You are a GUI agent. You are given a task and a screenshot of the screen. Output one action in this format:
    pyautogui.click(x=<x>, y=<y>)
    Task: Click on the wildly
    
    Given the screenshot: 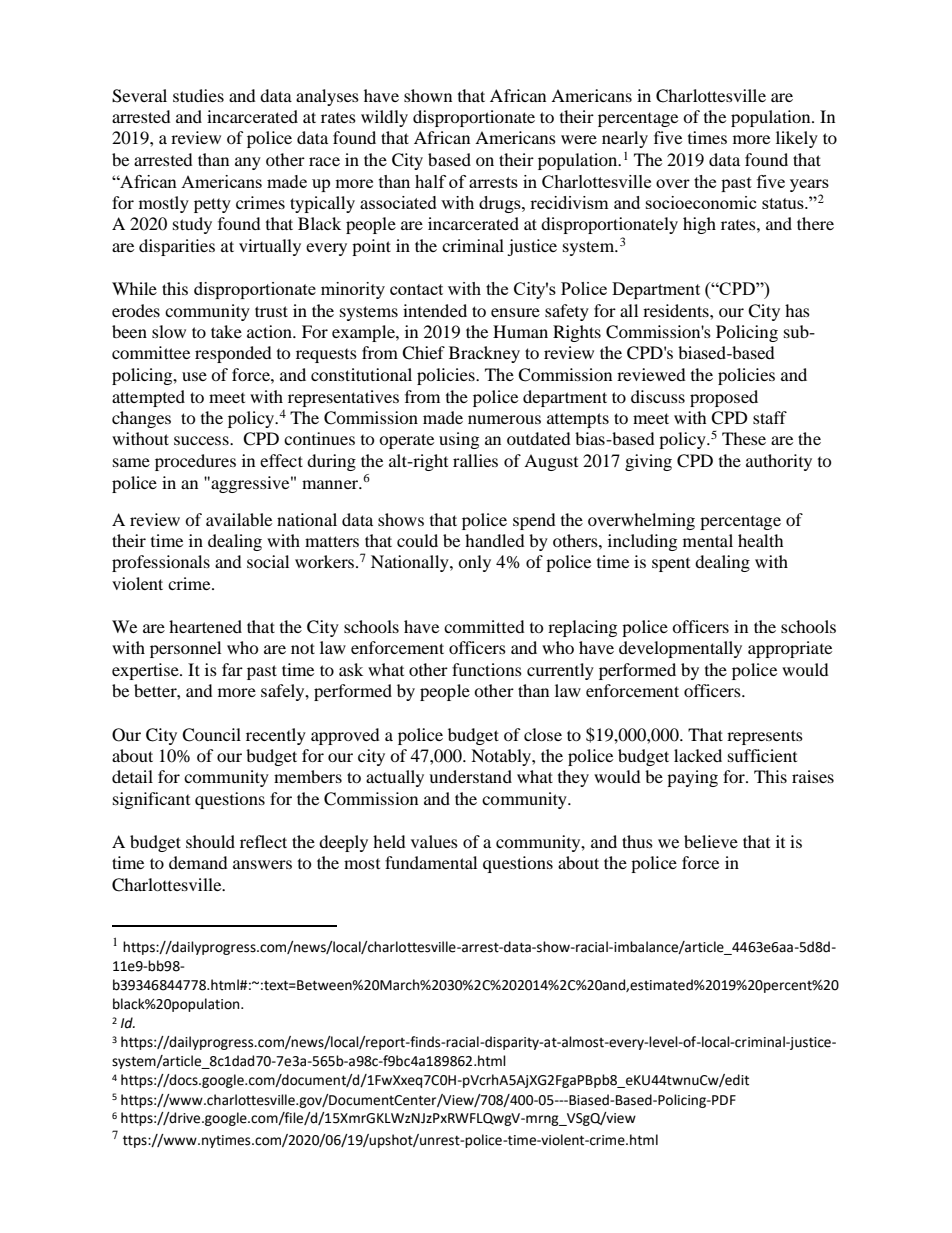 What is the action you would take?
    pyautogui.click(x=384, y=118)
